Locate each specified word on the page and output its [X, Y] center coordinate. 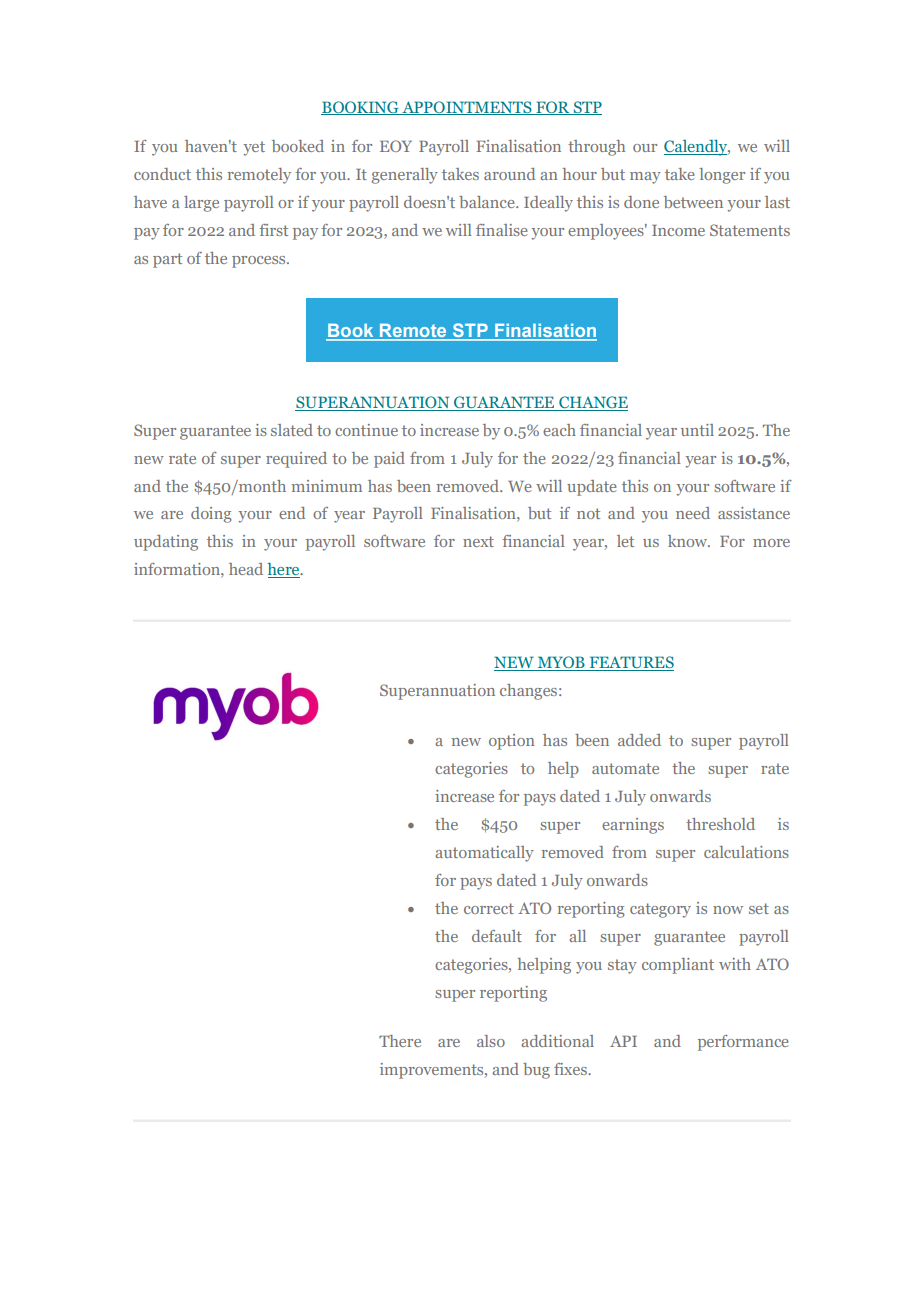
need [693, 513]
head [246, 569]
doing [211, 515]
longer [722, 176]
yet [254, 148]
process [260, 262]
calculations [746, 852]
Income [678, 230]
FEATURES [631, 663]
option [512, 742]
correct [489, 908]
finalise [502, 230]
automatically [484, 854]
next [478, 541]
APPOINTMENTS [467, 108]
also [491, 1041]
